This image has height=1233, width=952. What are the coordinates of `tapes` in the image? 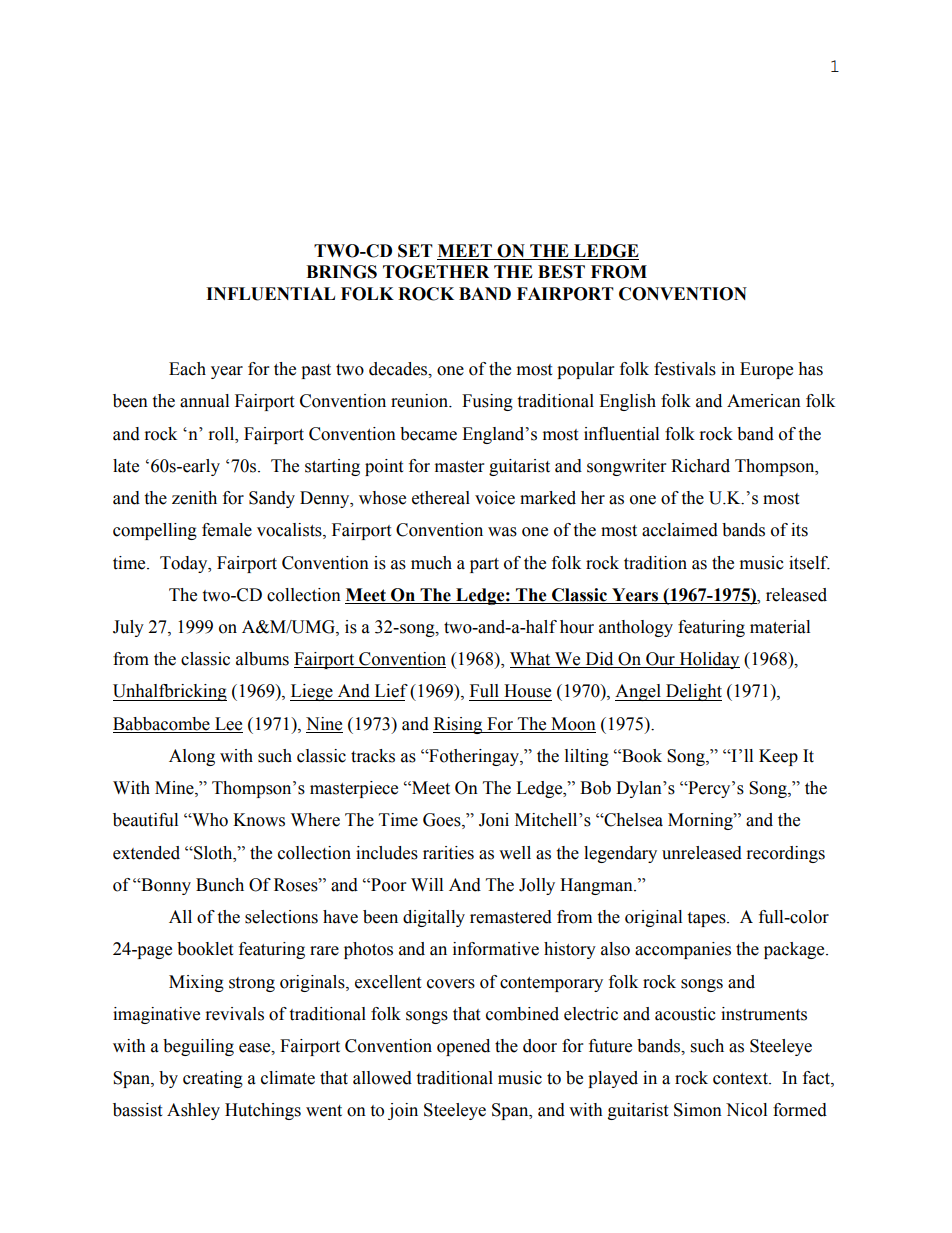 It's located at (707, 919).
